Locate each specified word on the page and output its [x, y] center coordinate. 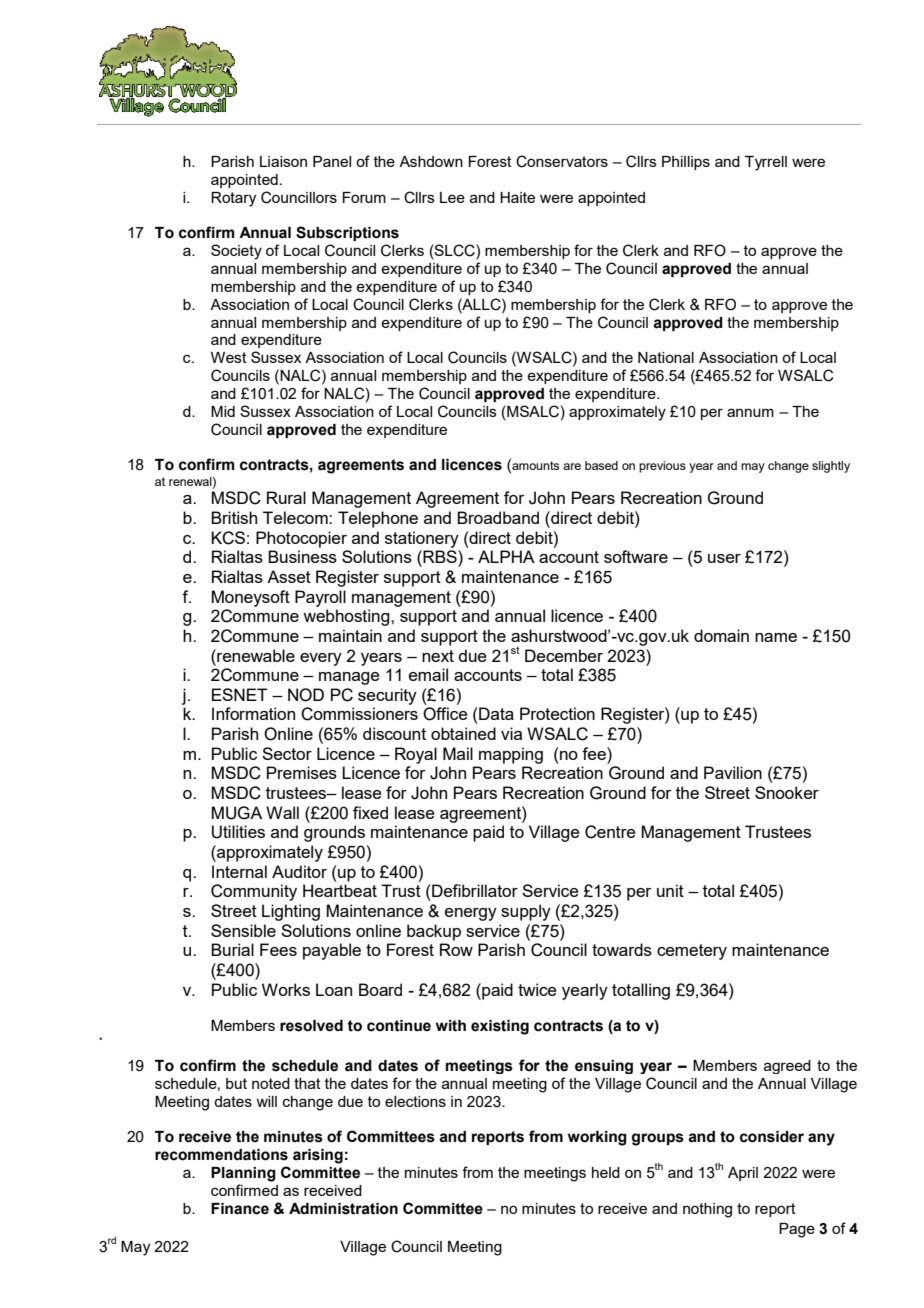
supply [526, 912]
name [776, 637]
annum [750, 412]
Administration [343, 1209]
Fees [278, 949]
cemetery [692, 952]
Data [495, 713]
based [601, 465]
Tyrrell [766, 163]
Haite [517, 197]
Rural [286, 497]
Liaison [283, 161]
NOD [306, 695]
